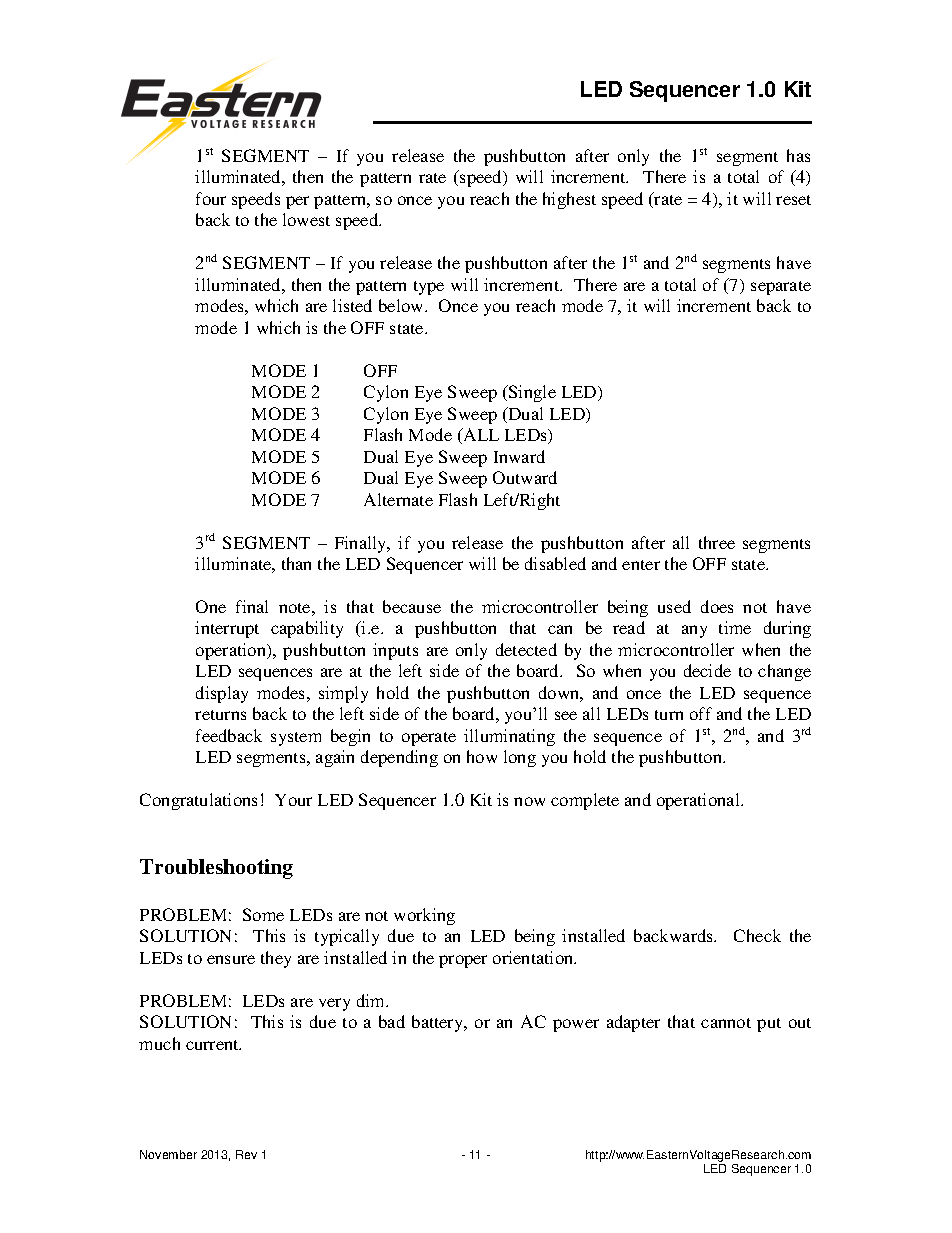  What do you see at coordinates (793, 200) in the image?
I see `reset` at bounding box center [793, 200].
